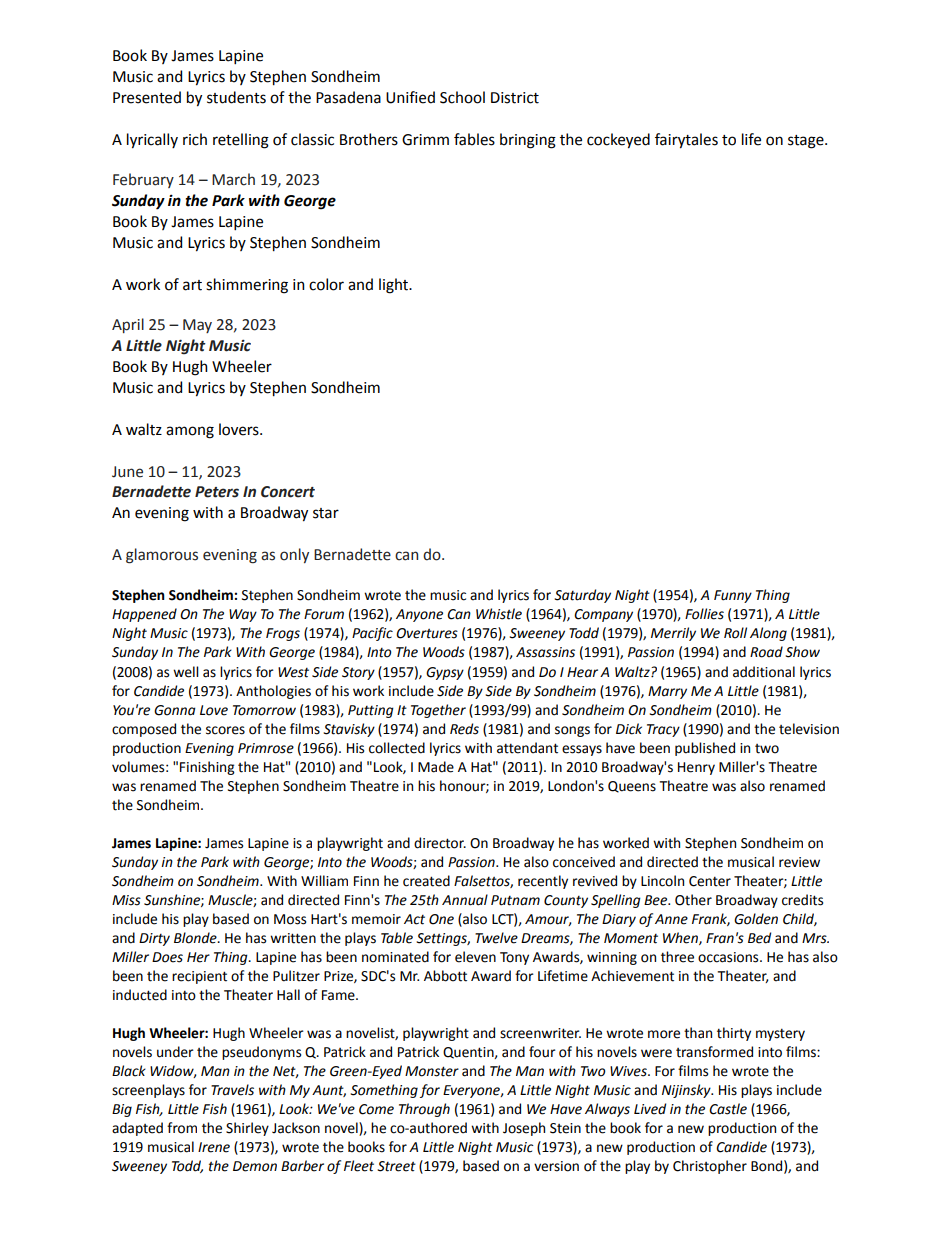  I want to click on well, so click(186, 672).
